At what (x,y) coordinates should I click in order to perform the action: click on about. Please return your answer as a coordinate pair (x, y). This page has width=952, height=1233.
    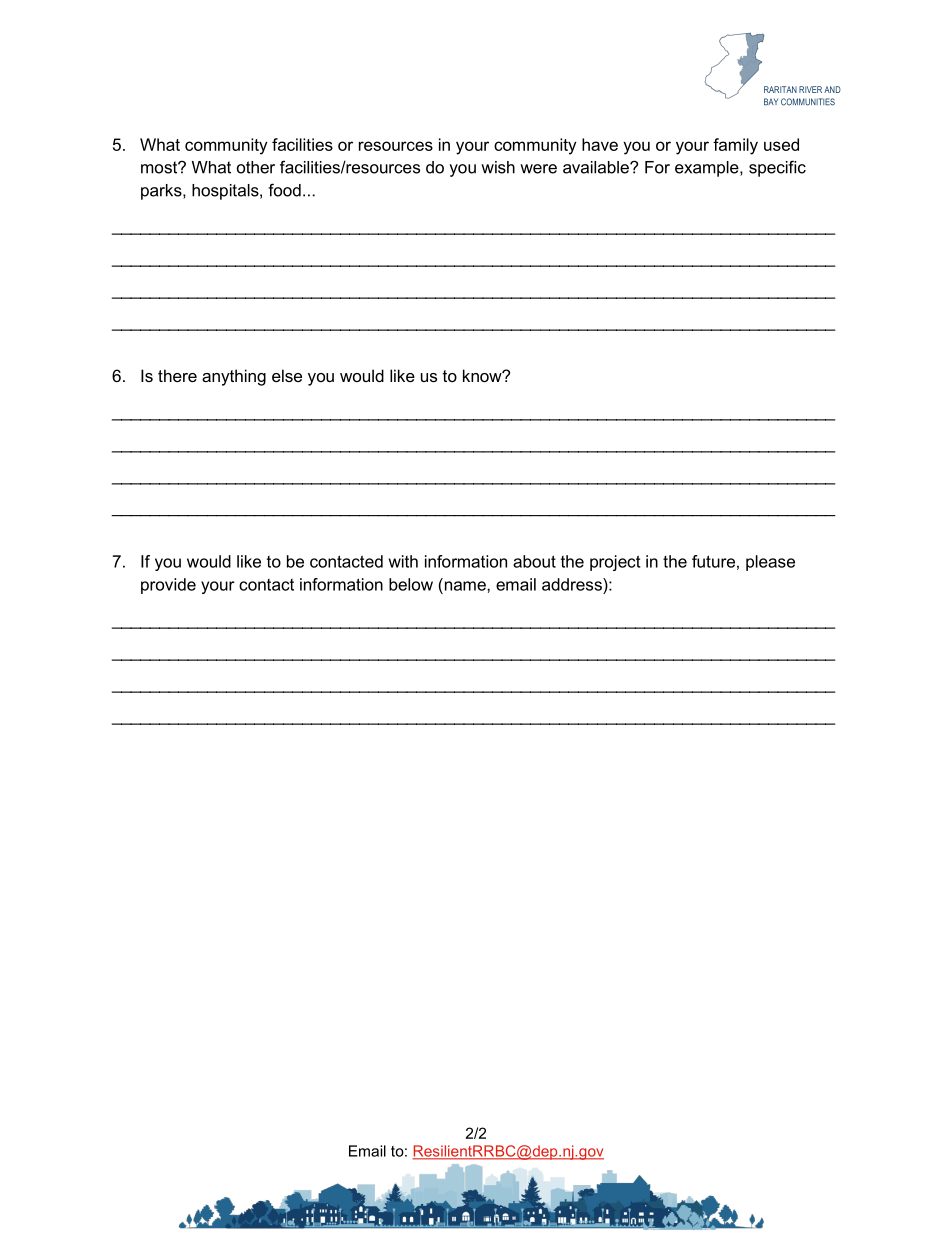
    Looking at the image, I should click on (534, 561).
